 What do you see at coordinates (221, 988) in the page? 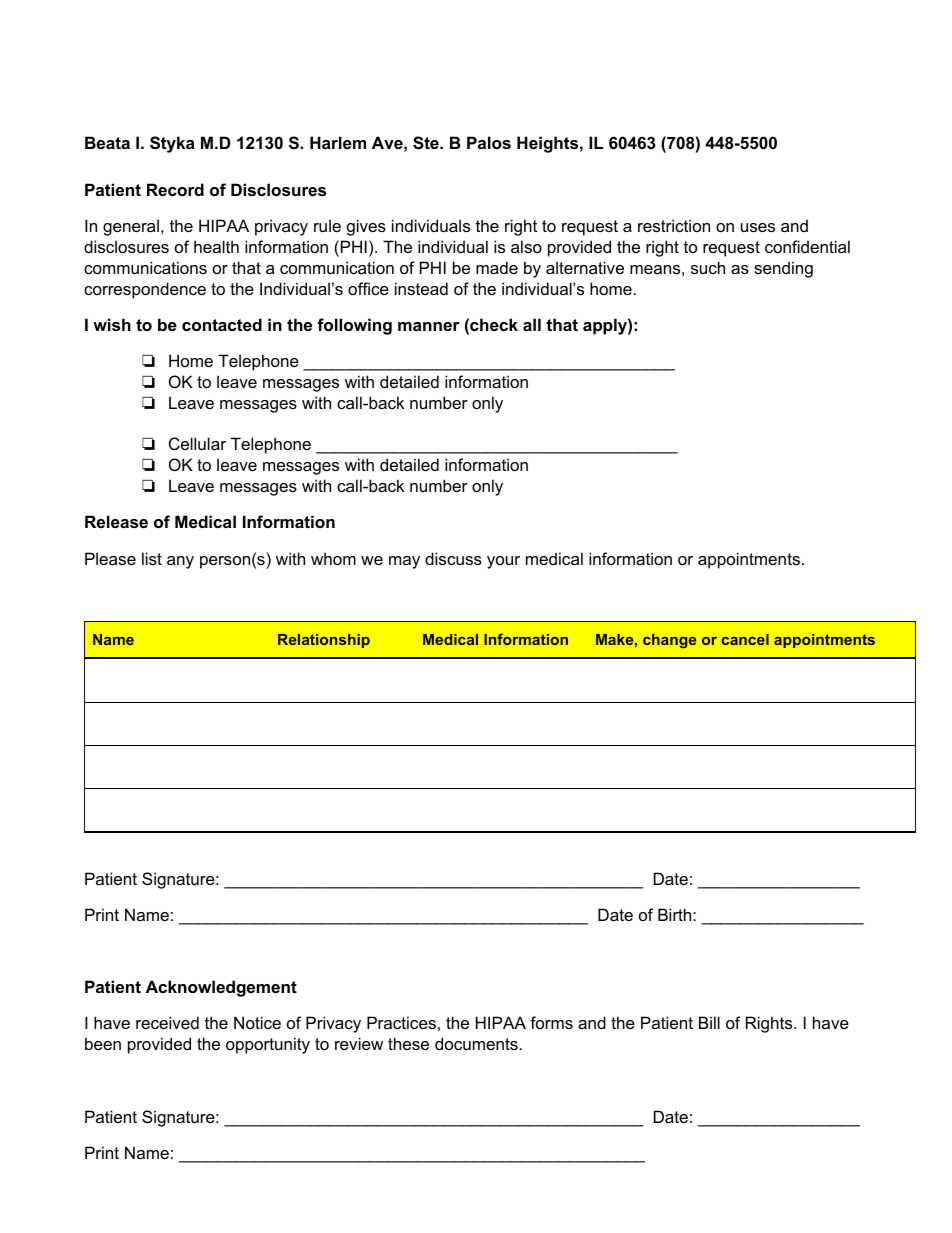
I see `Acknowledgement` at bounding box center [221, 988].
